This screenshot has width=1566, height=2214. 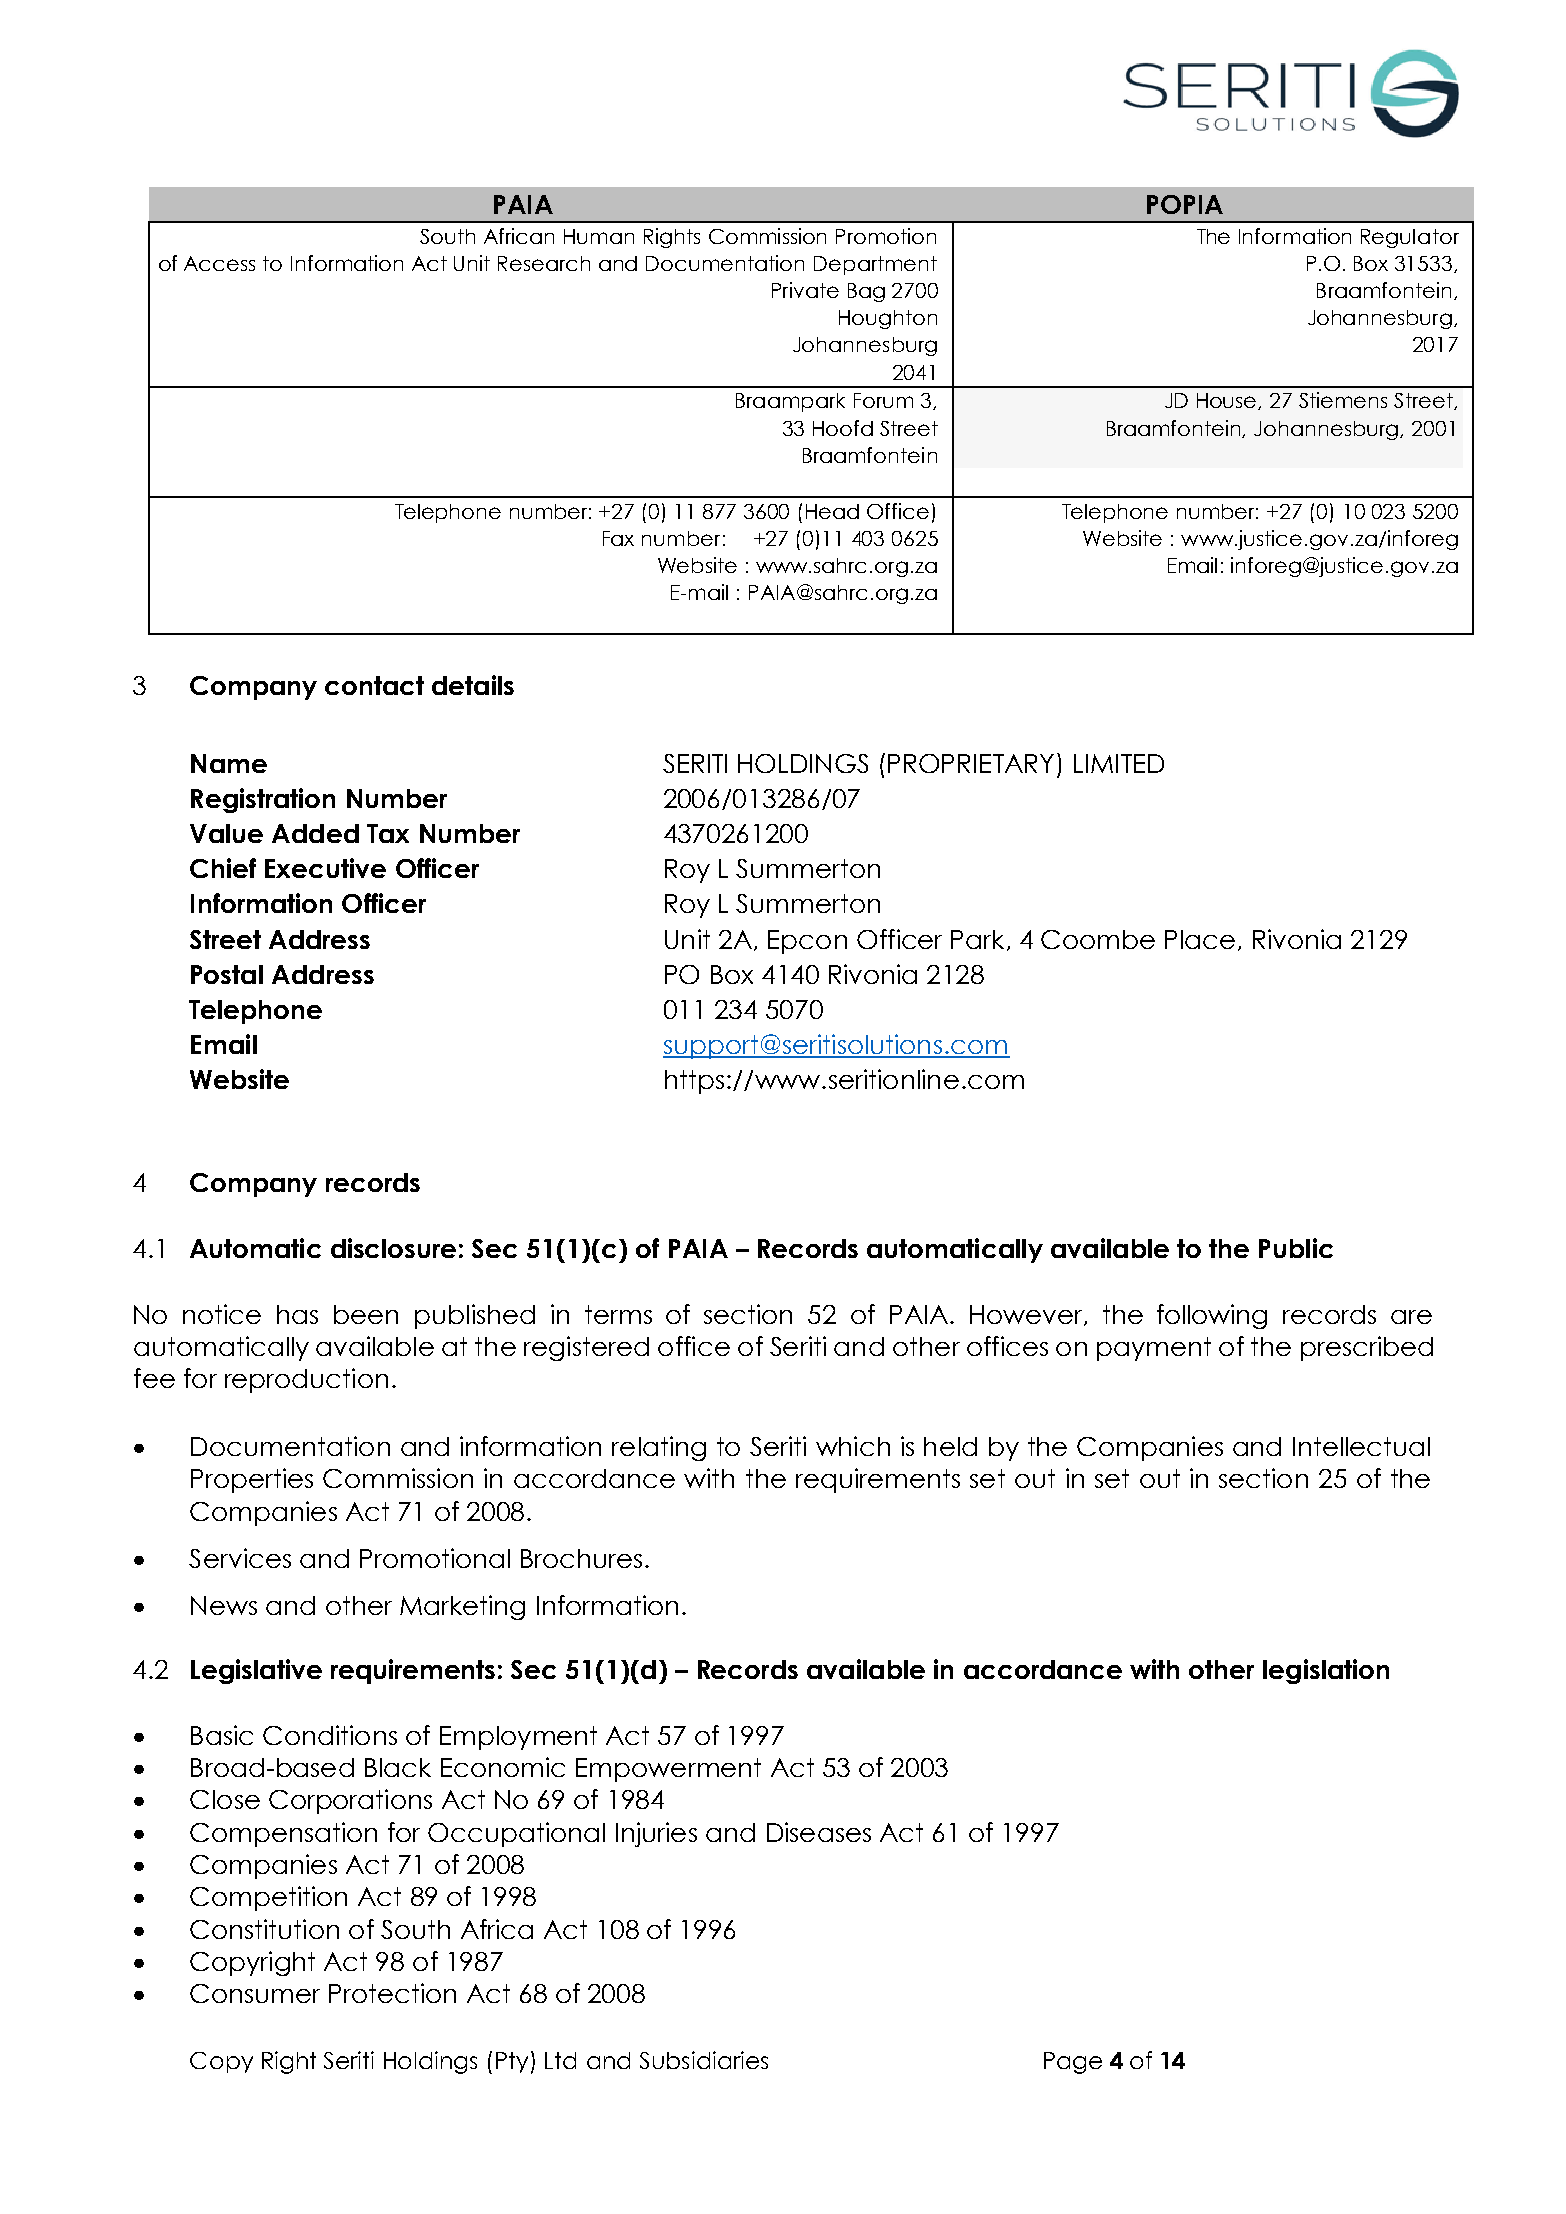 What do you see at coordinates (255, 1993) in the screenshot?
I see `Consumer` at bounding box center [255, 1993].
